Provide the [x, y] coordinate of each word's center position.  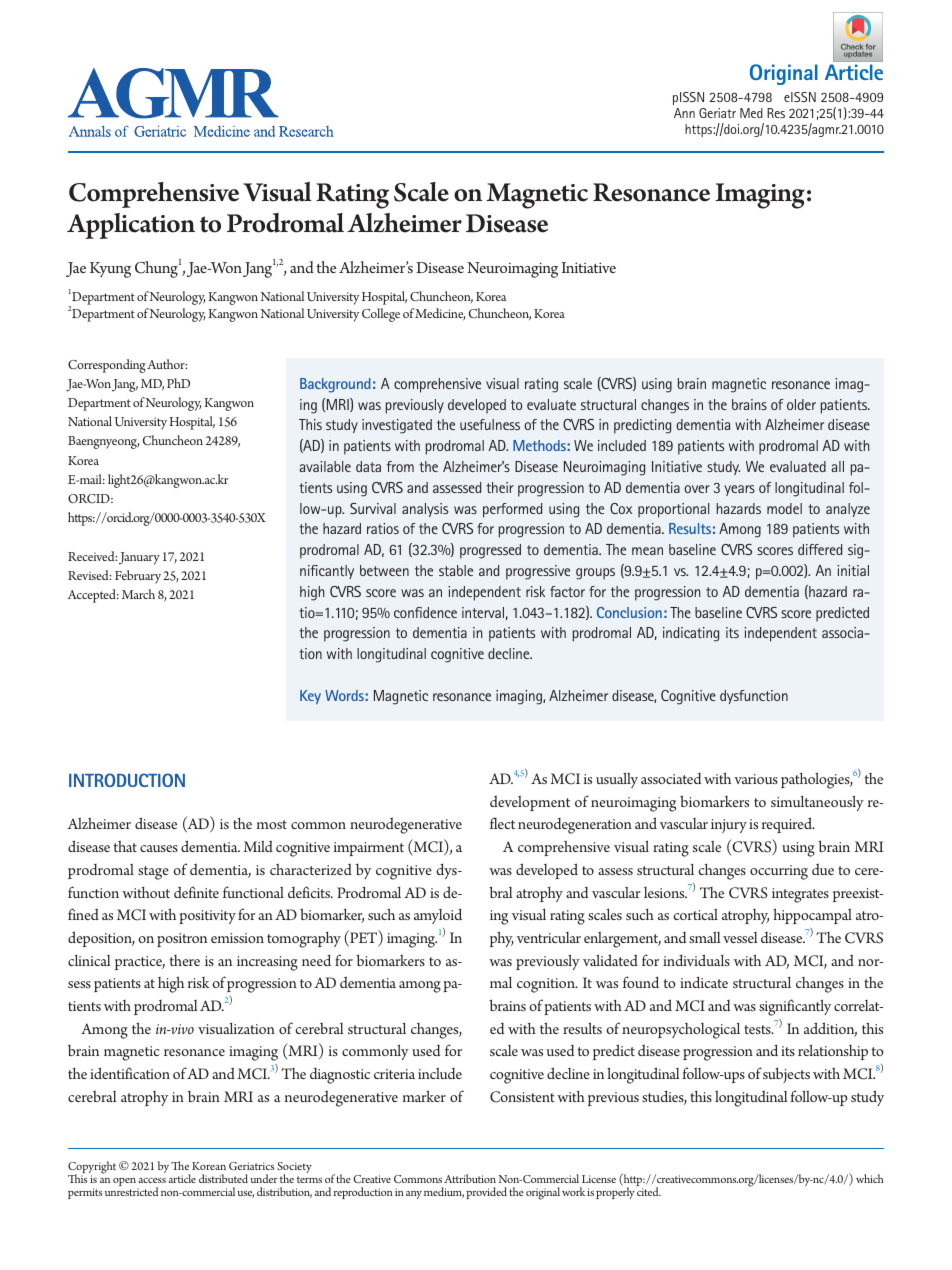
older [801, 404]
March [138, 594]
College [381, 315]
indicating [691, 634]
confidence [425, 612]
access [152, 1180]
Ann [684, 113]
